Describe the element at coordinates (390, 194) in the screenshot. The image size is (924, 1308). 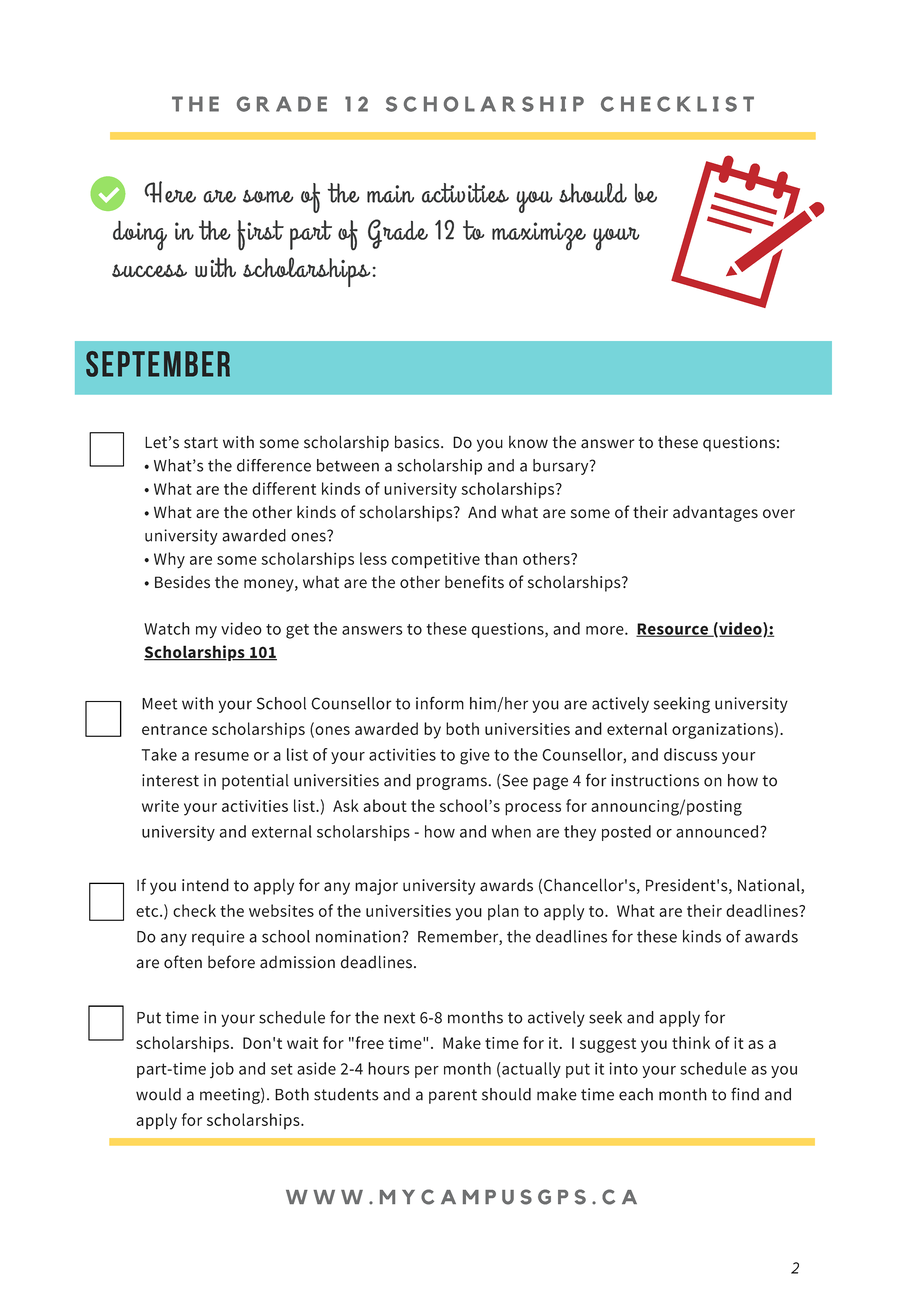
I see `main` at that location.
